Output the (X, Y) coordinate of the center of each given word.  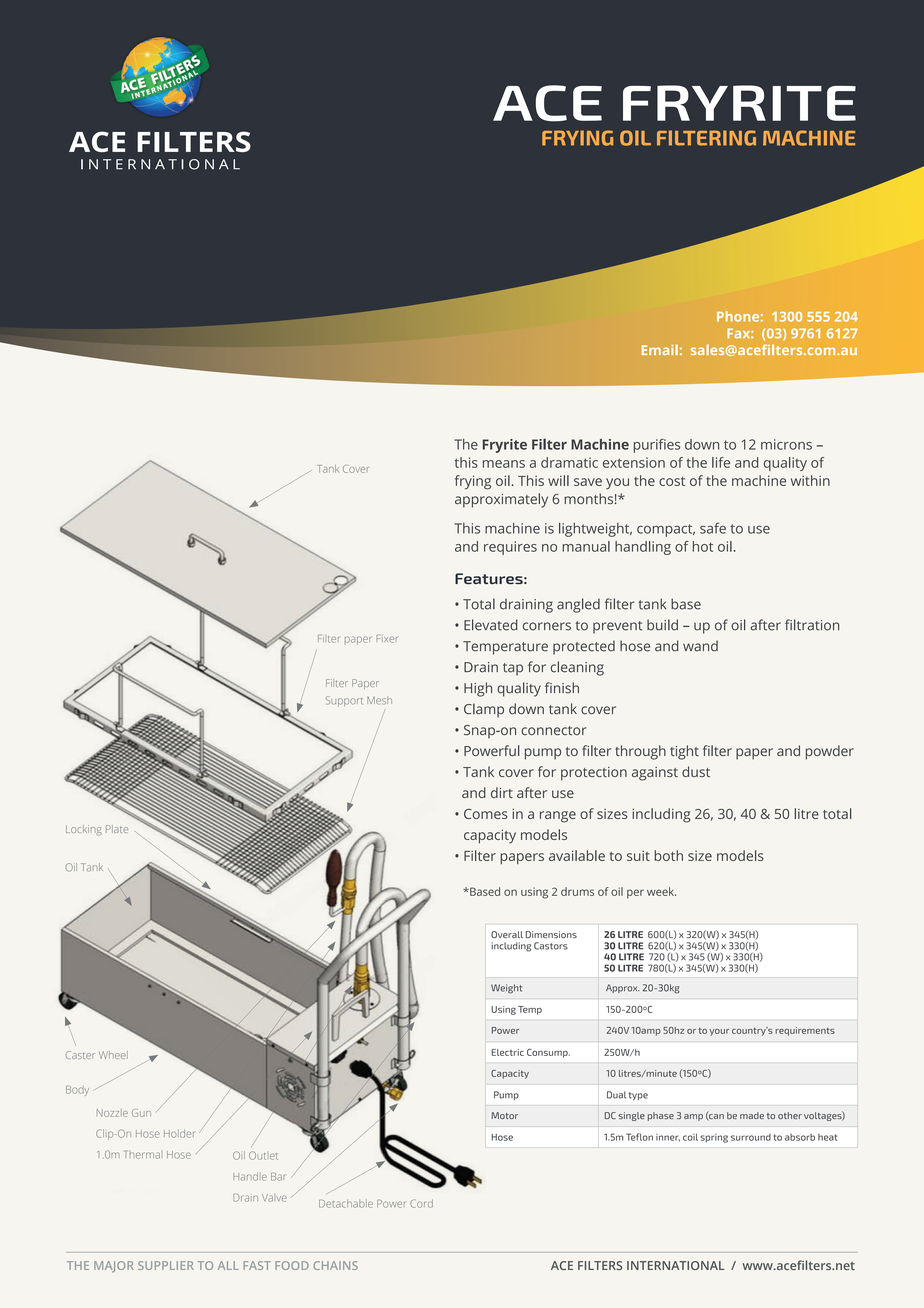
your (719, 1032)
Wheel (113, 1055)
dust (696, 771)
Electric (507, 1052)
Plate (117, 829)
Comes (485, 814)
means (504, 464)
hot (703, 546)
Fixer (387, 639)
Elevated (491, 625)
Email (660, 349)
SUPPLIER (166, 1265)
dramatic (569, 462)
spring (714, 1138)
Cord (421, 1203)
